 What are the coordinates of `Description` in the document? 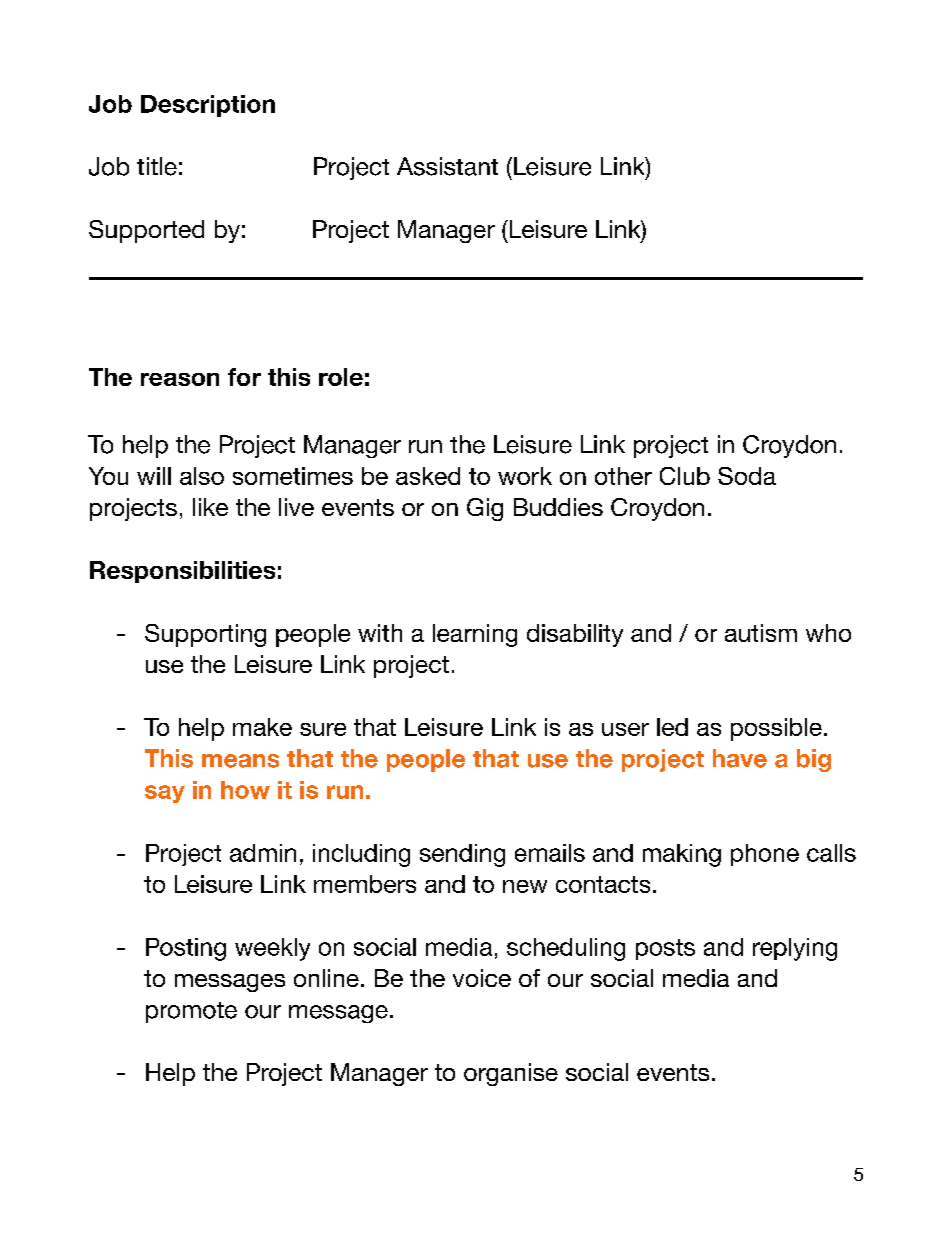 It's located at (208, 106).
